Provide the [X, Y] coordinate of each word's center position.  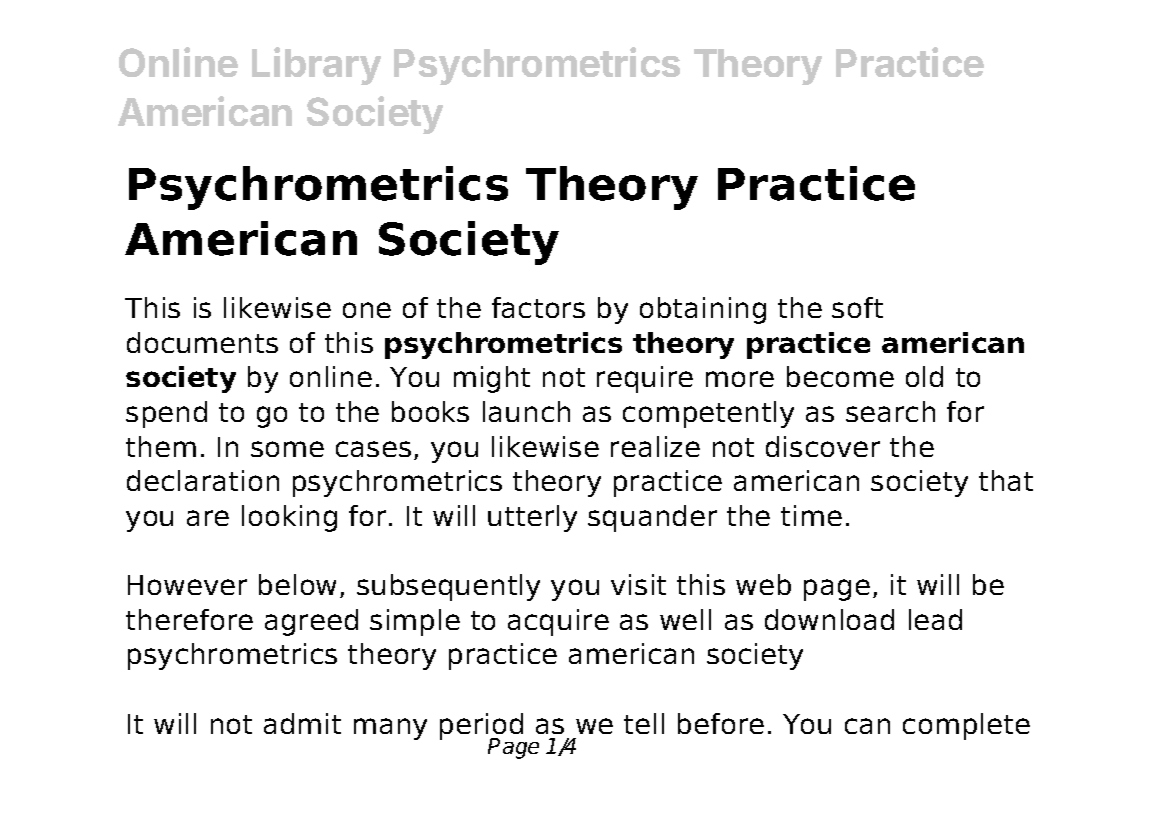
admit [302, 723]
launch [526, 411]
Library [316, 66]
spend [166, 414]
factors [538, 307]
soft [857, 307]
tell [644, 723]
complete [966, 726]
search [890, 411]
